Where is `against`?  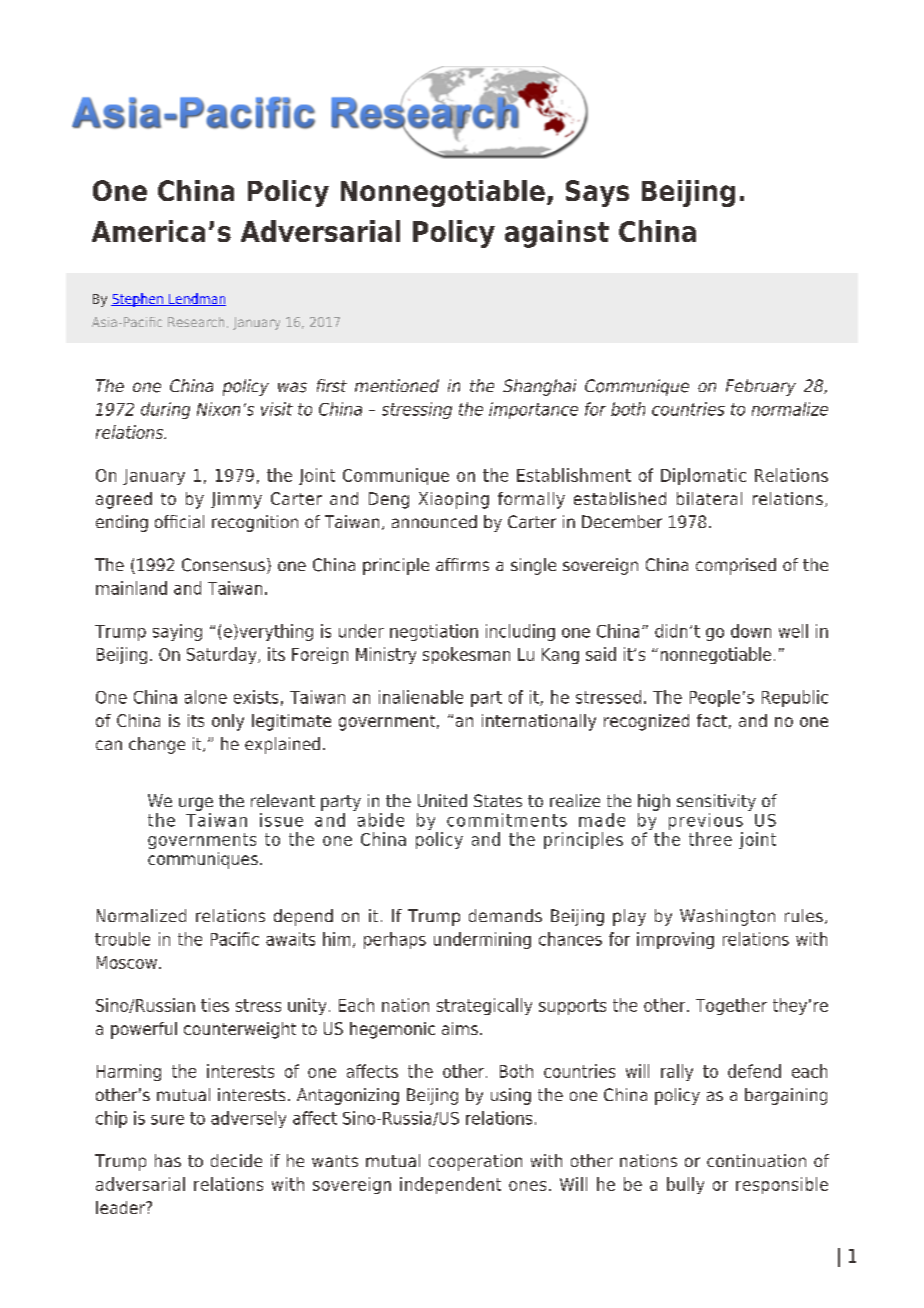 against is located at coordinates (557, 234).
